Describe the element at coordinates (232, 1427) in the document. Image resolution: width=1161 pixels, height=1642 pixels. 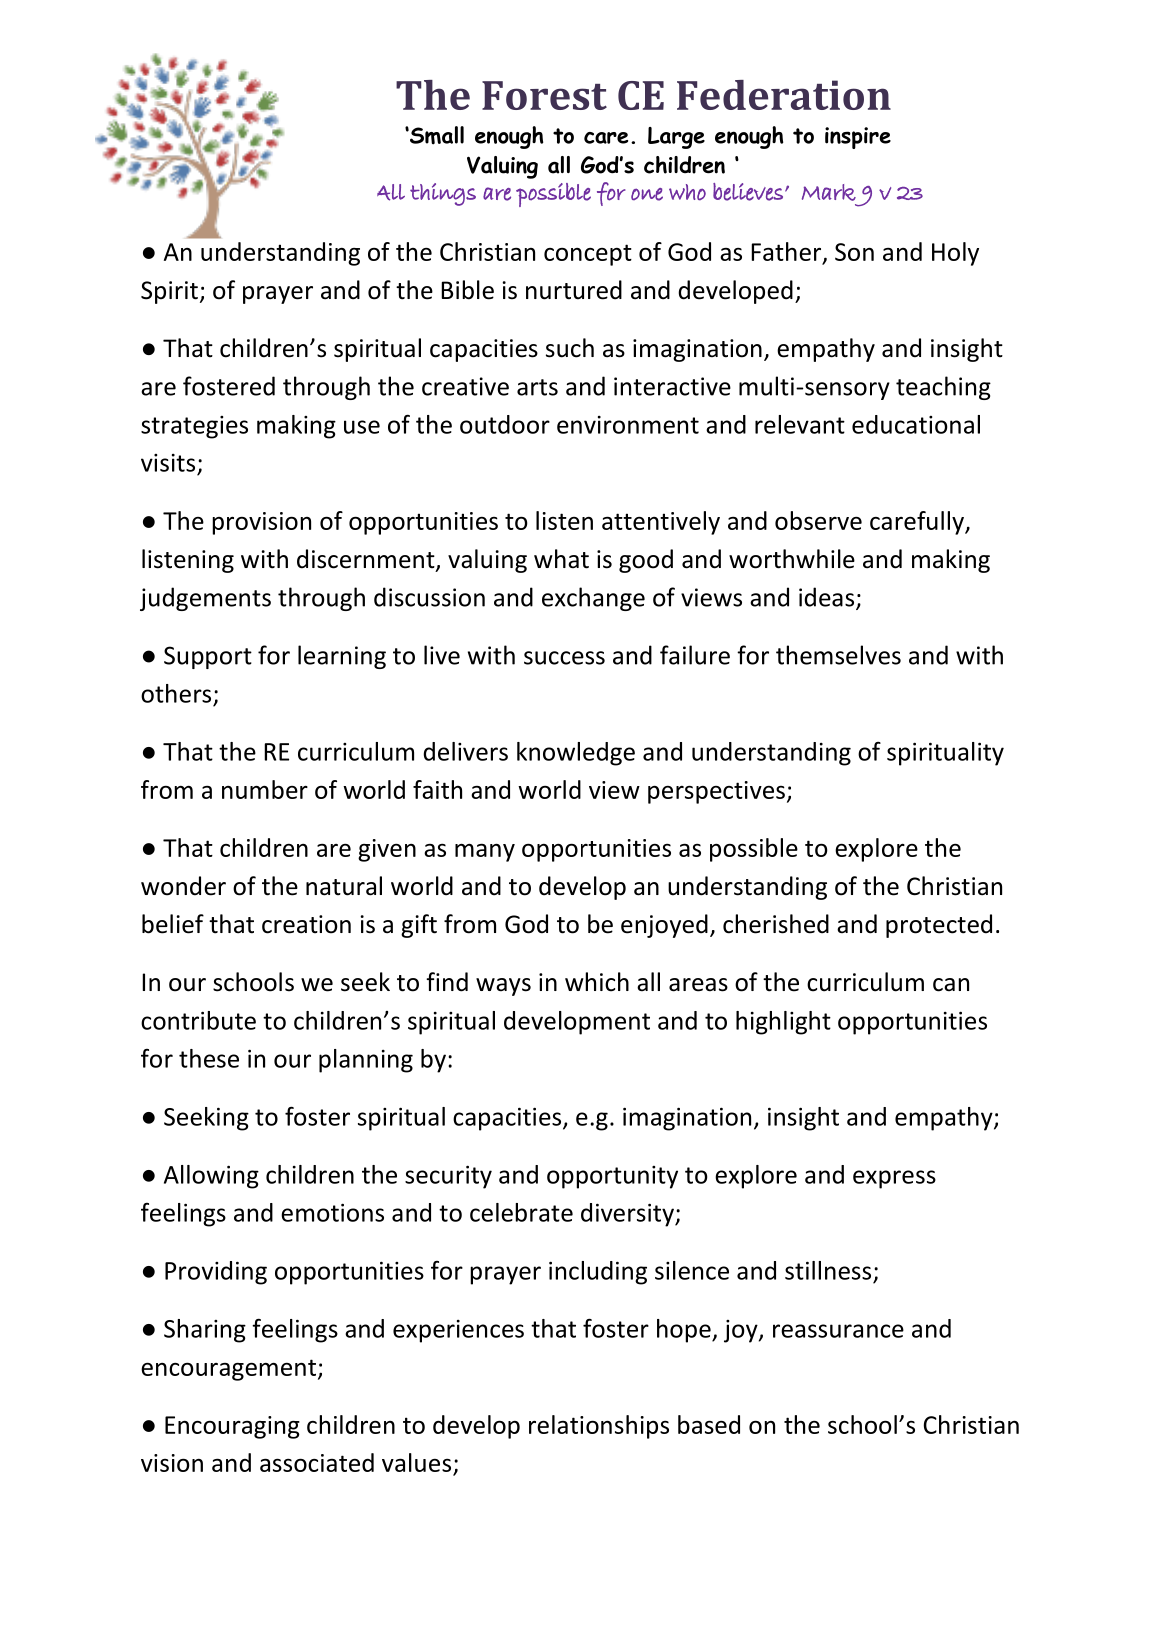
I see `Encouraging` at that location.
